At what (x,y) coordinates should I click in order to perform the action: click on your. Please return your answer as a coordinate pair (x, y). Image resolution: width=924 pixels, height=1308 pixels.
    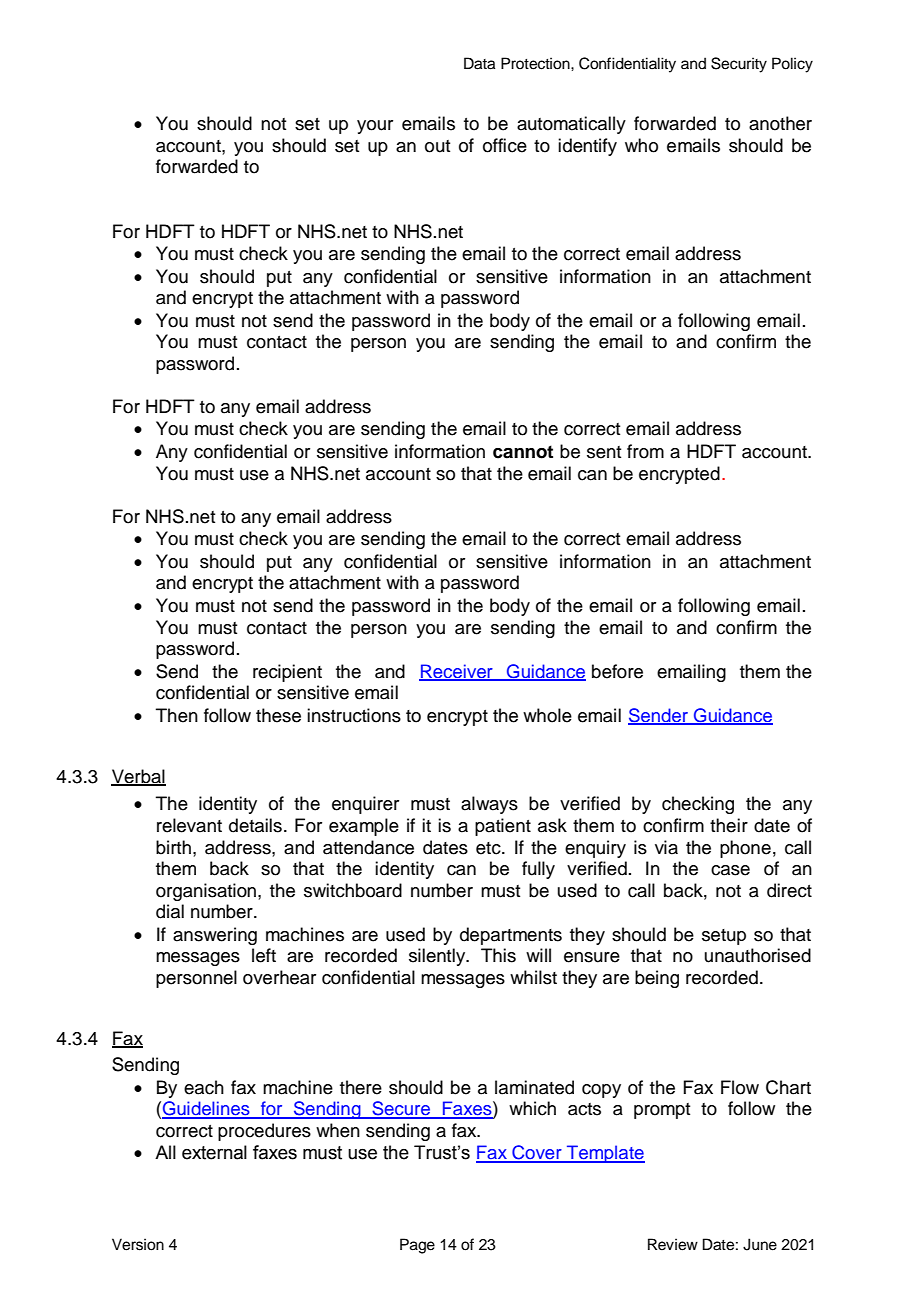
    Looking at the image, I should click on (375, 127).
